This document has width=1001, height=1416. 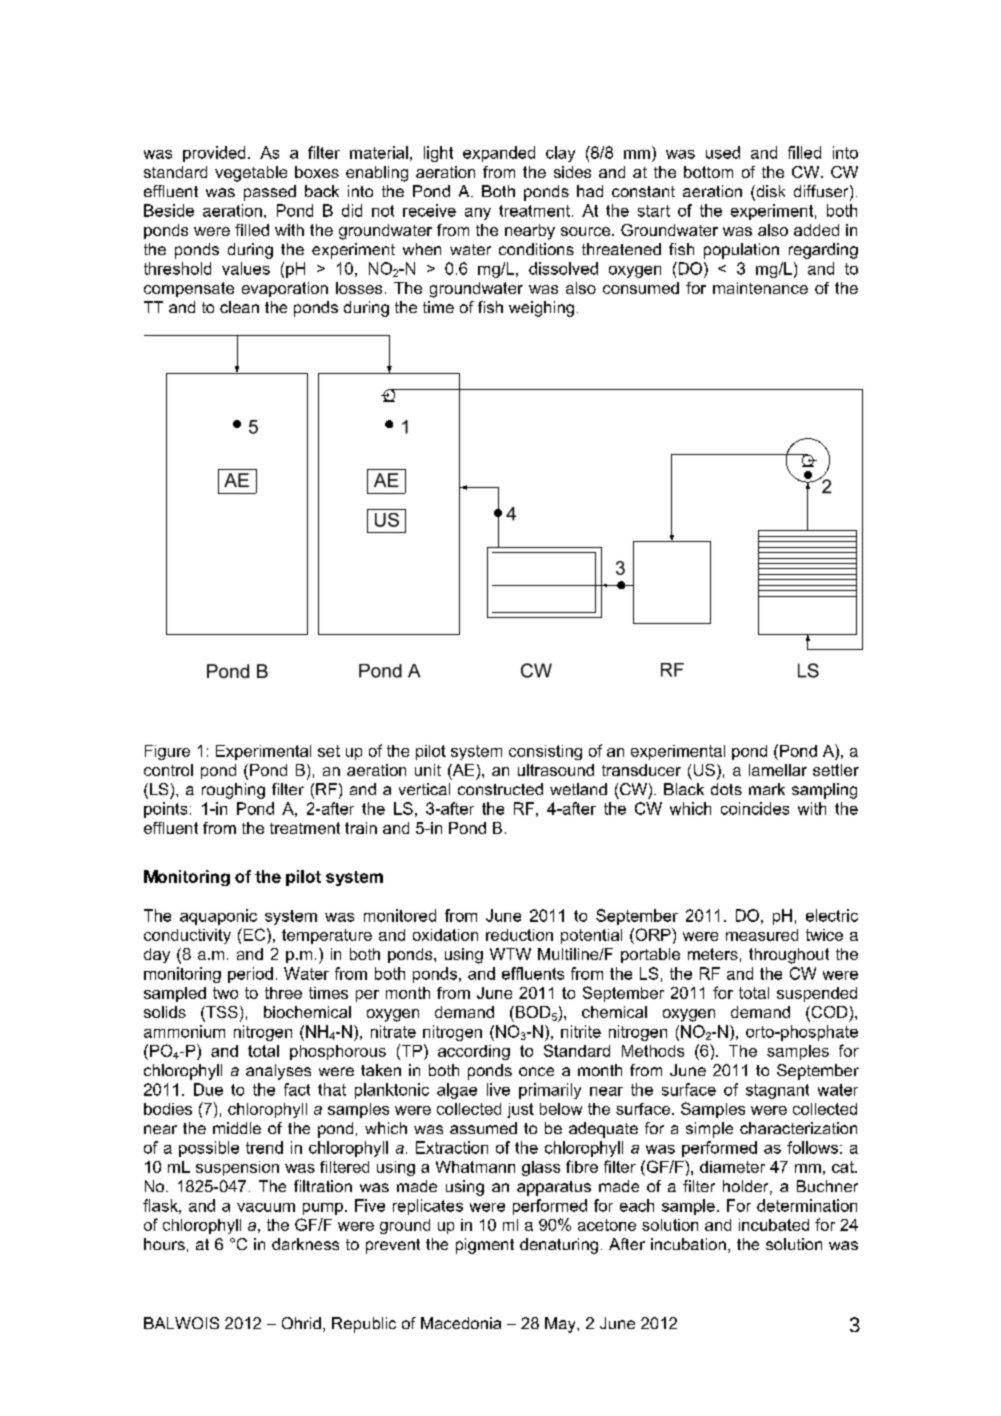 I want to click on Figure, so click(x=167, y=752).
